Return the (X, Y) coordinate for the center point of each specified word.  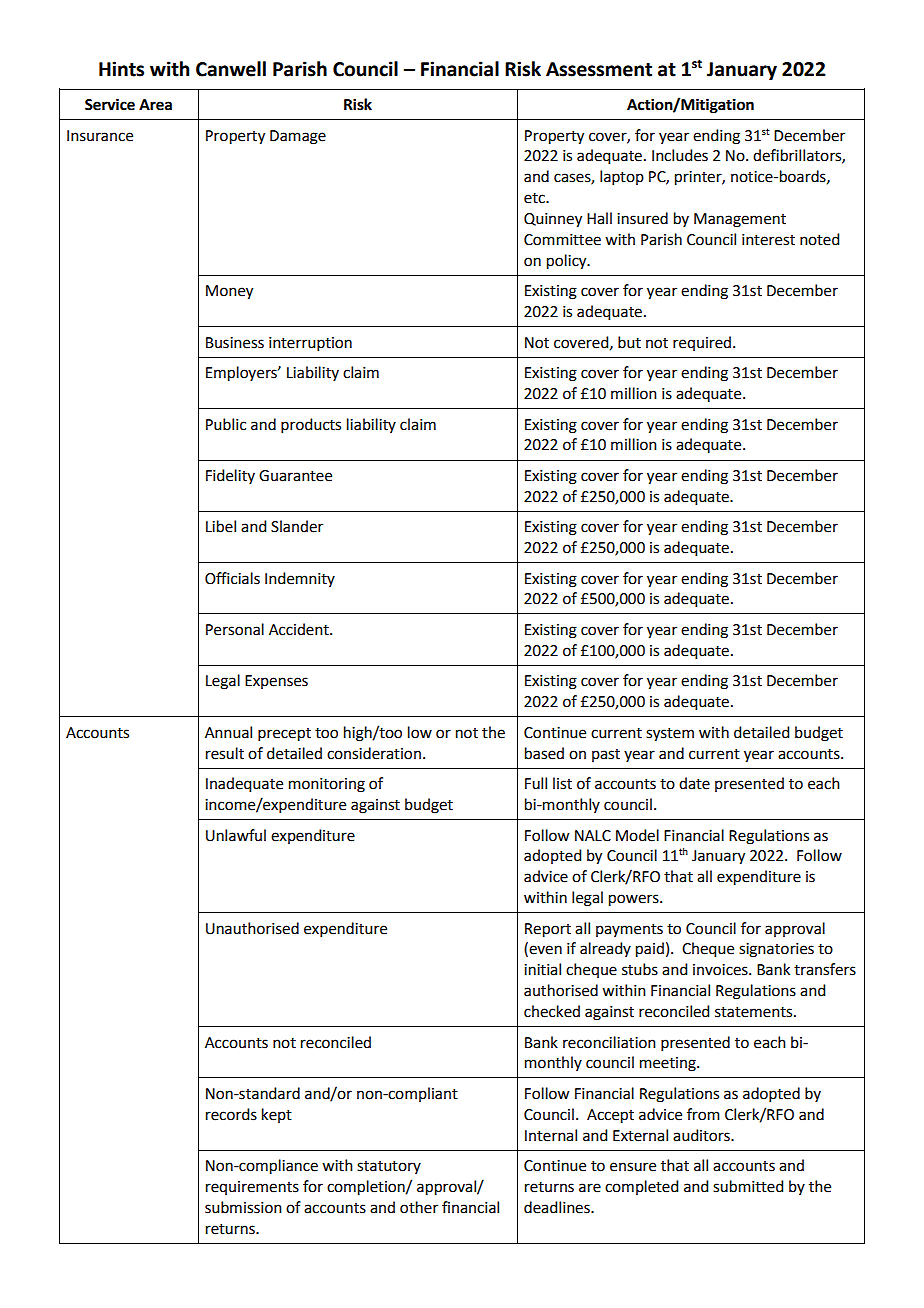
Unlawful (236, 835)
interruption (310, 344)
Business (235, 343)
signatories (776, 950)
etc (535, 198)
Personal (235, 629)
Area (155, 105)
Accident (300, 629)
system (670, 735)
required (702, 343)
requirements (252, 1188)
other (419, 1207)
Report (548, 930)
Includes (680, 155)
